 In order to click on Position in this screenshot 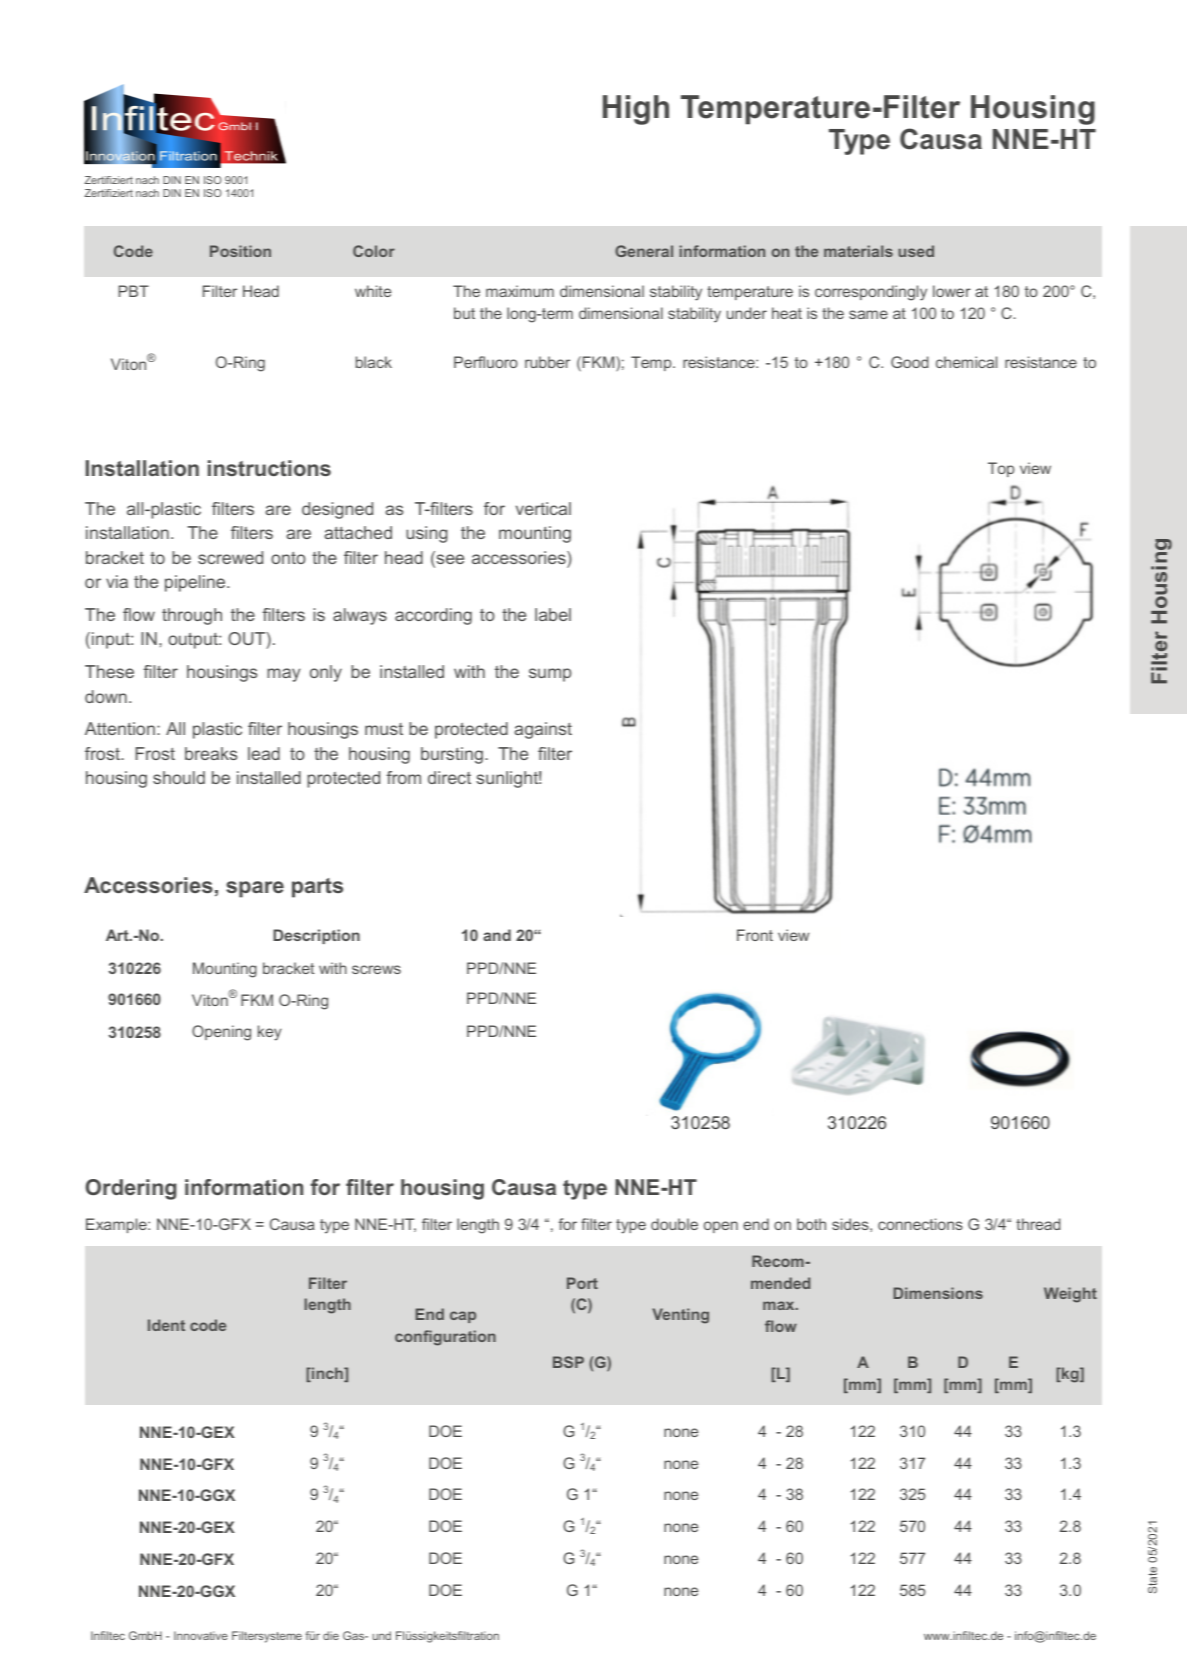, I will do `click(240, 251)`.
